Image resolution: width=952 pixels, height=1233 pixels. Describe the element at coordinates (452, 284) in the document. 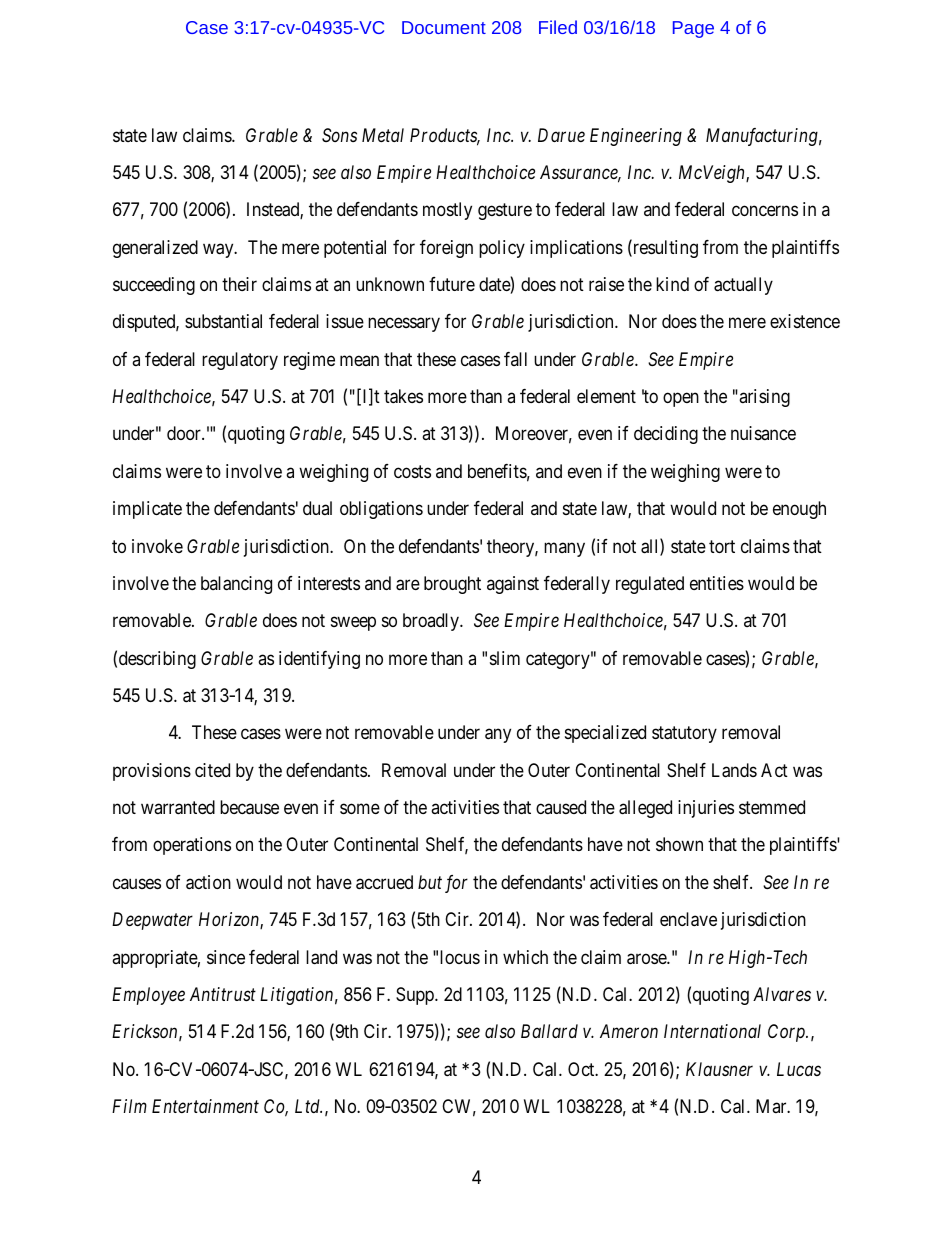

I see `future` at that location.
